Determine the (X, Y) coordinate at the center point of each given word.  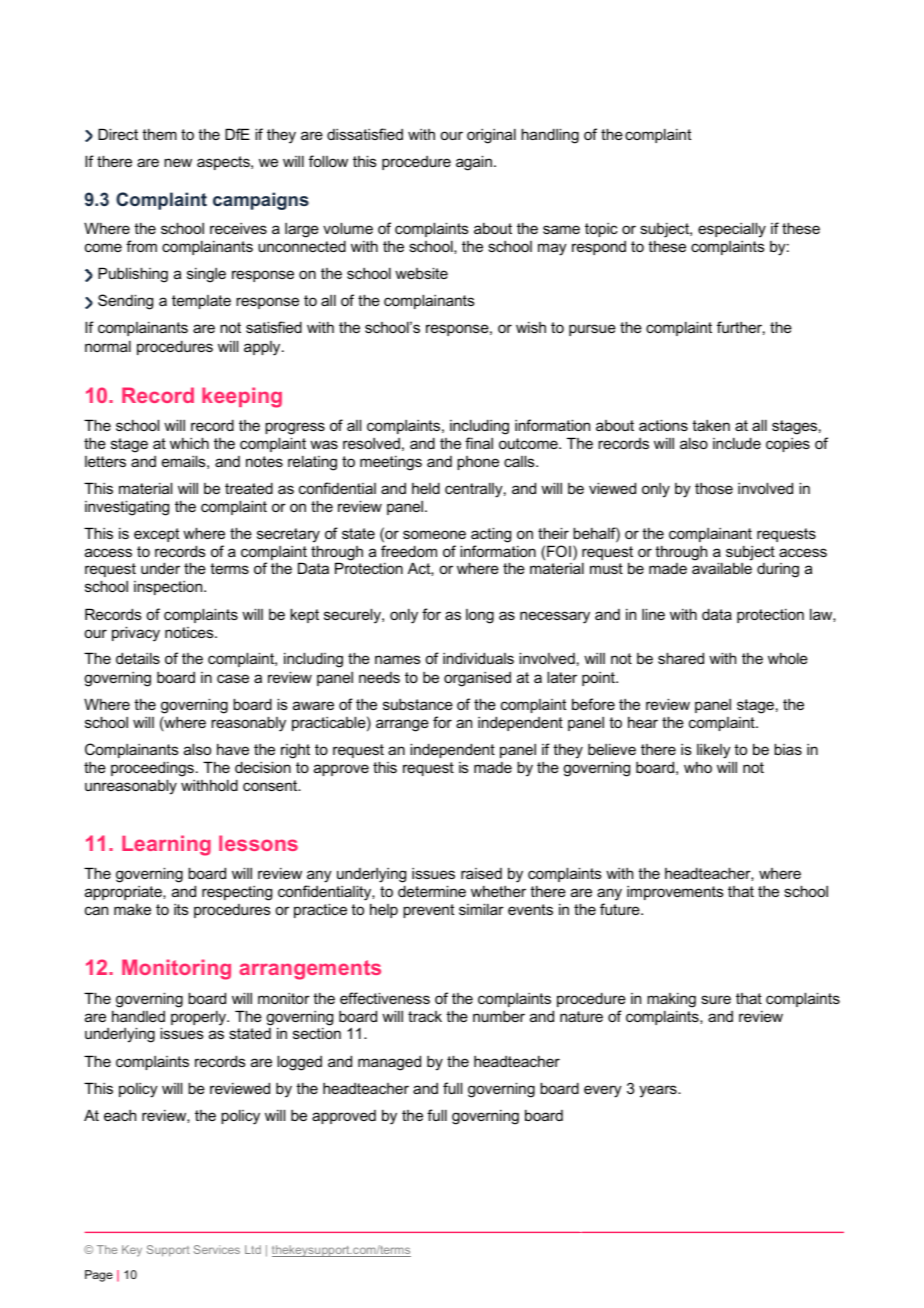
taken (711, 425)
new (178, 162)
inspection (169, 588)
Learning (166, 845)
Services (217, 1249)
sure (716, 999)
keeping (242, 397)
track (425, 1016)
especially (732, 230)
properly (200, 1018)
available (722, 568)
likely (714, 751)
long (480, 616)
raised (481, 873)
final (479, 443)
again (474, 163)
